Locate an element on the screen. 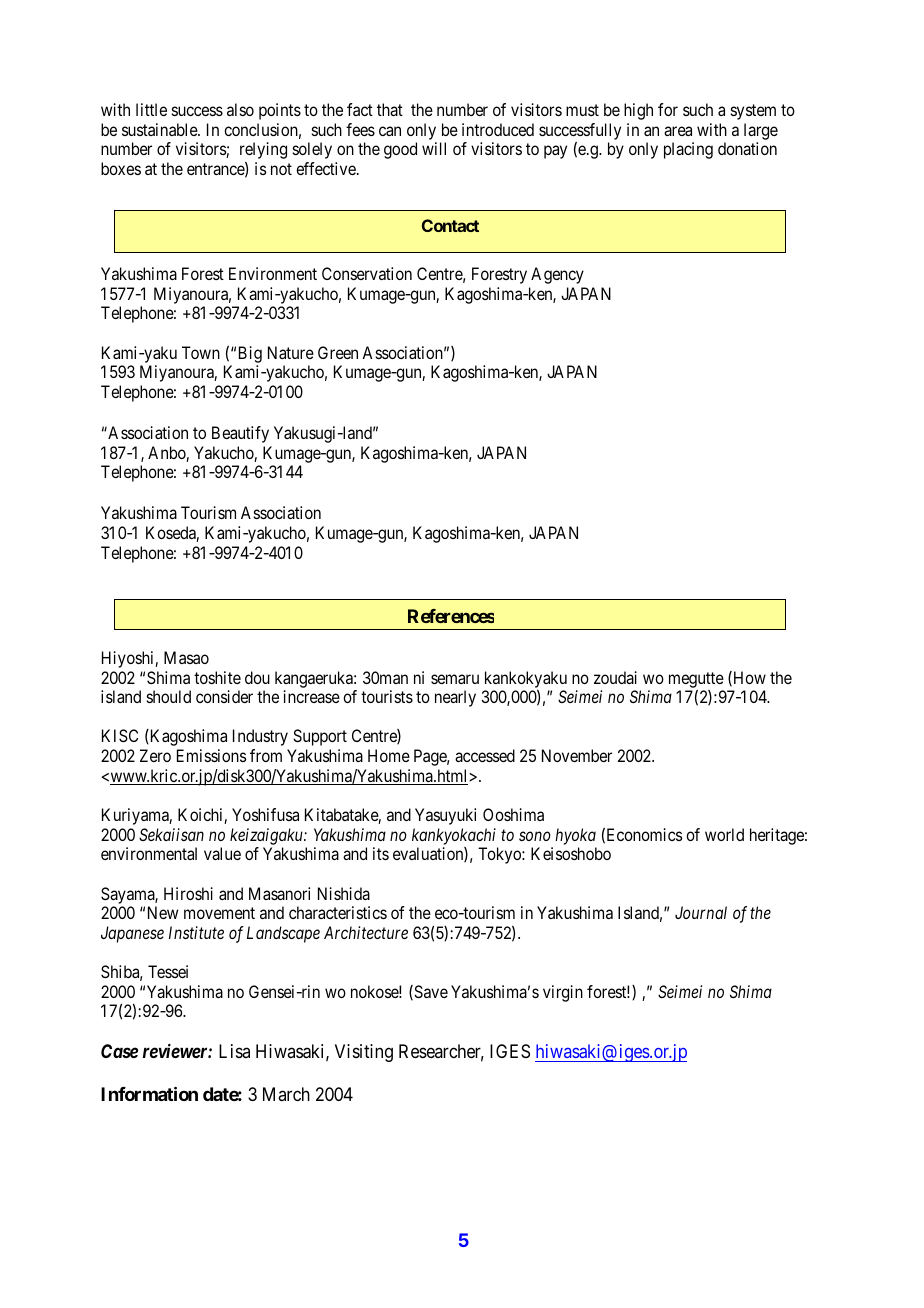  Lisa is located at coordinates (234, 1051).
